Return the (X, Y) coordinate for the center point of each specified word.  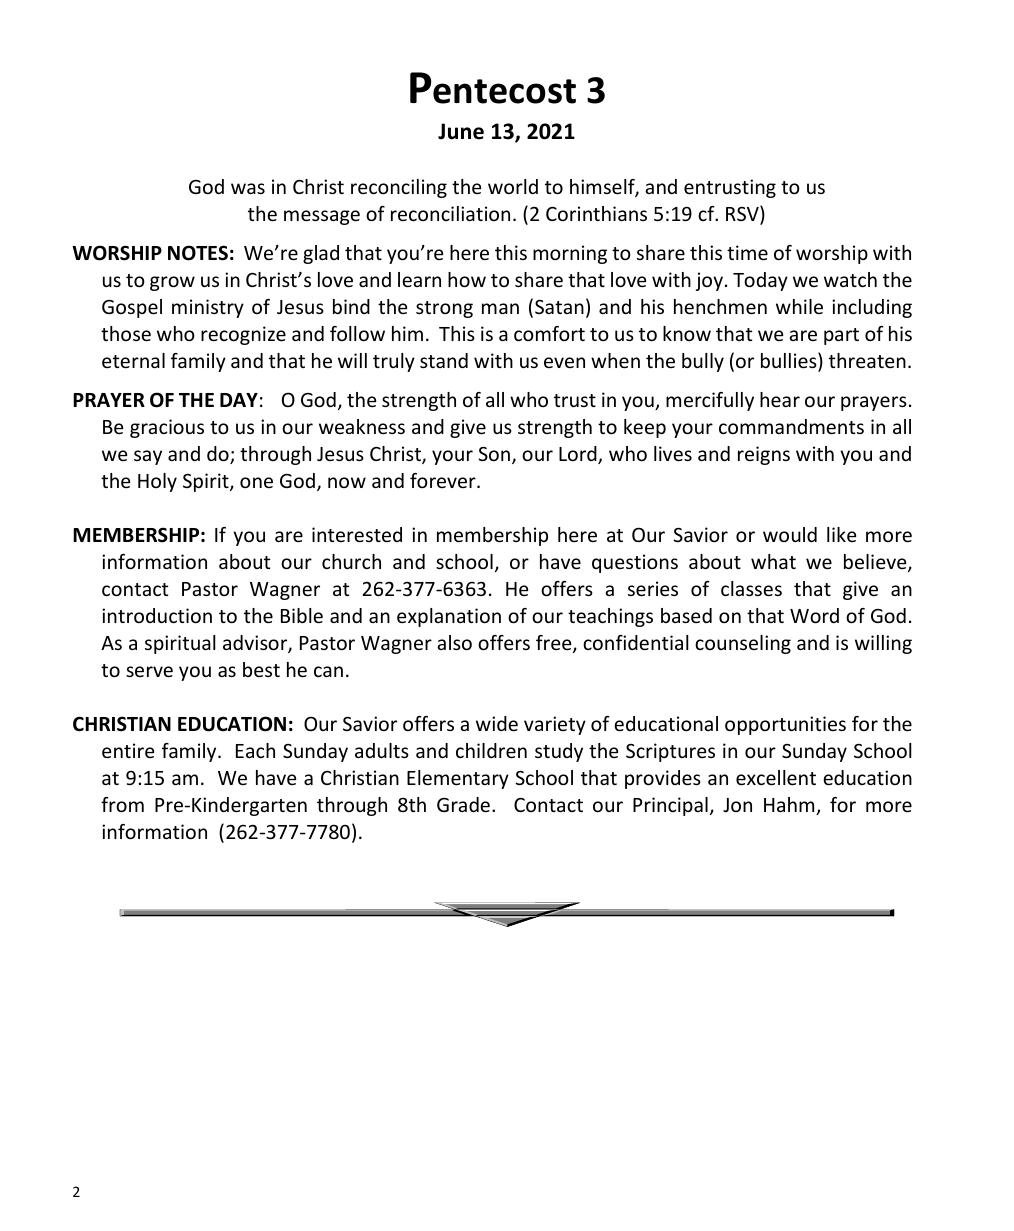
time (747, 252)
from (122, 804)
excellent (776, 777)
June (461, 131)
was (248, 188)
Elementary (458, 779)
